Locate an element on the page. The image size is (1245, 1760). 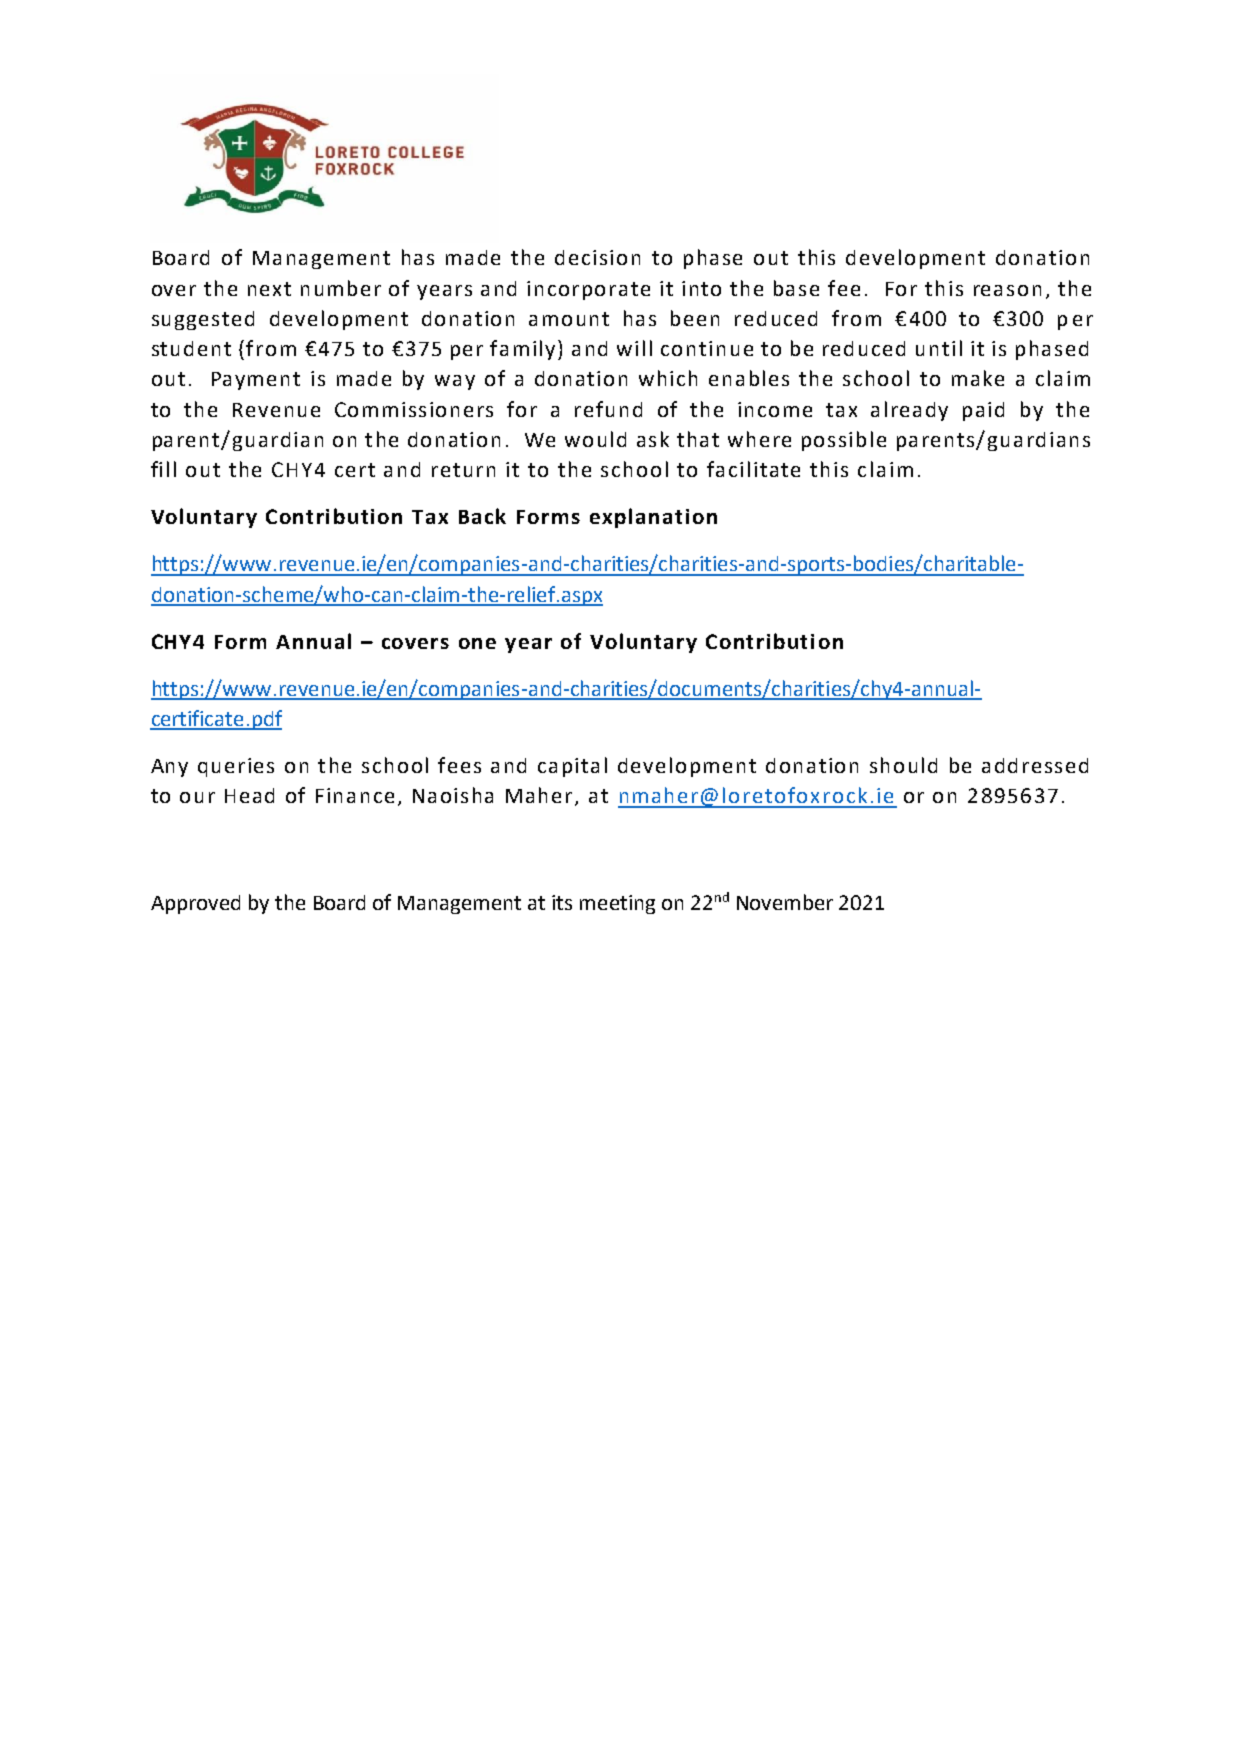
meeting is located at coordinates (617, 904).
